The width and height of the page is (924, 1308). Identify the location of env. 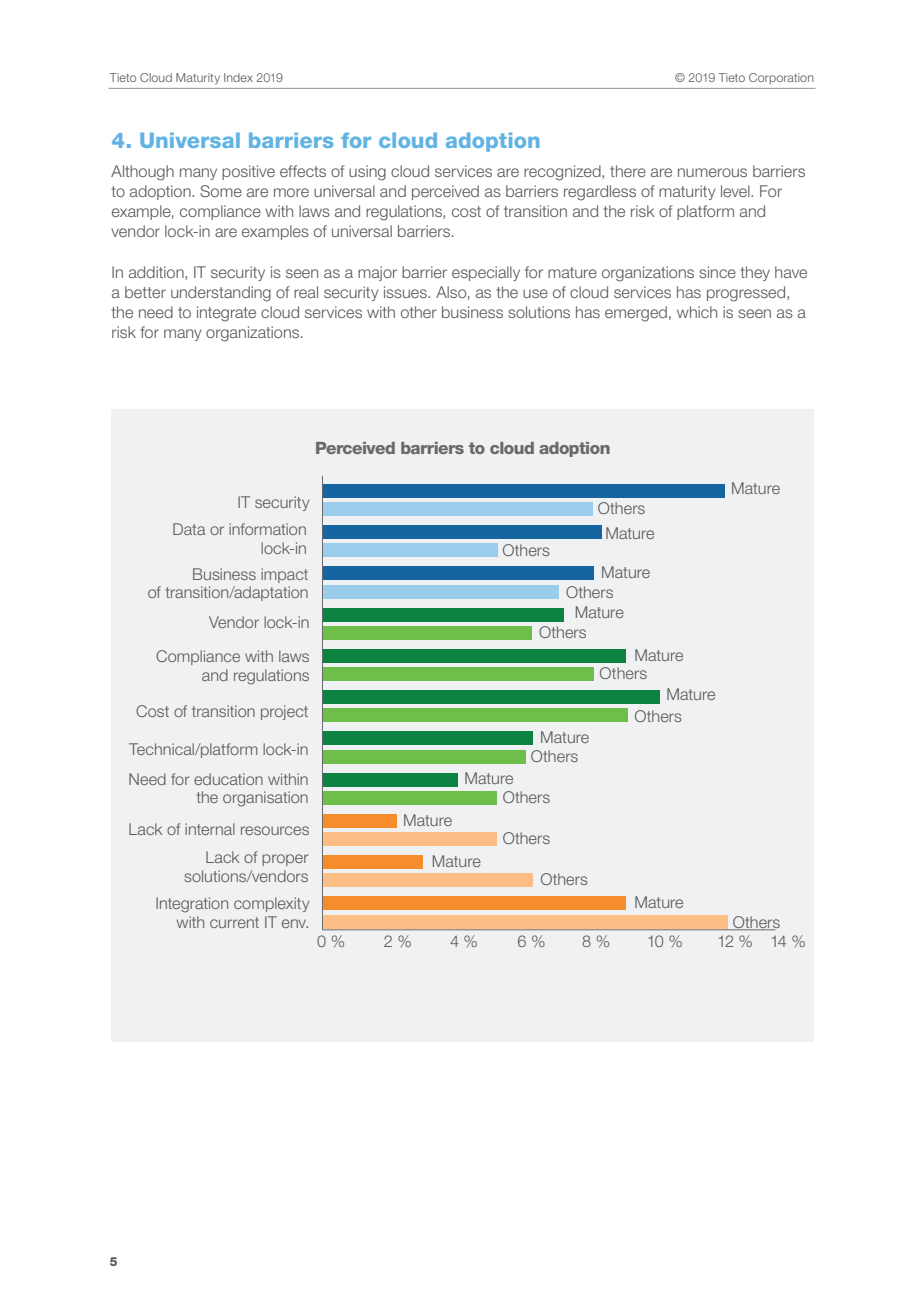
(295, 923).
